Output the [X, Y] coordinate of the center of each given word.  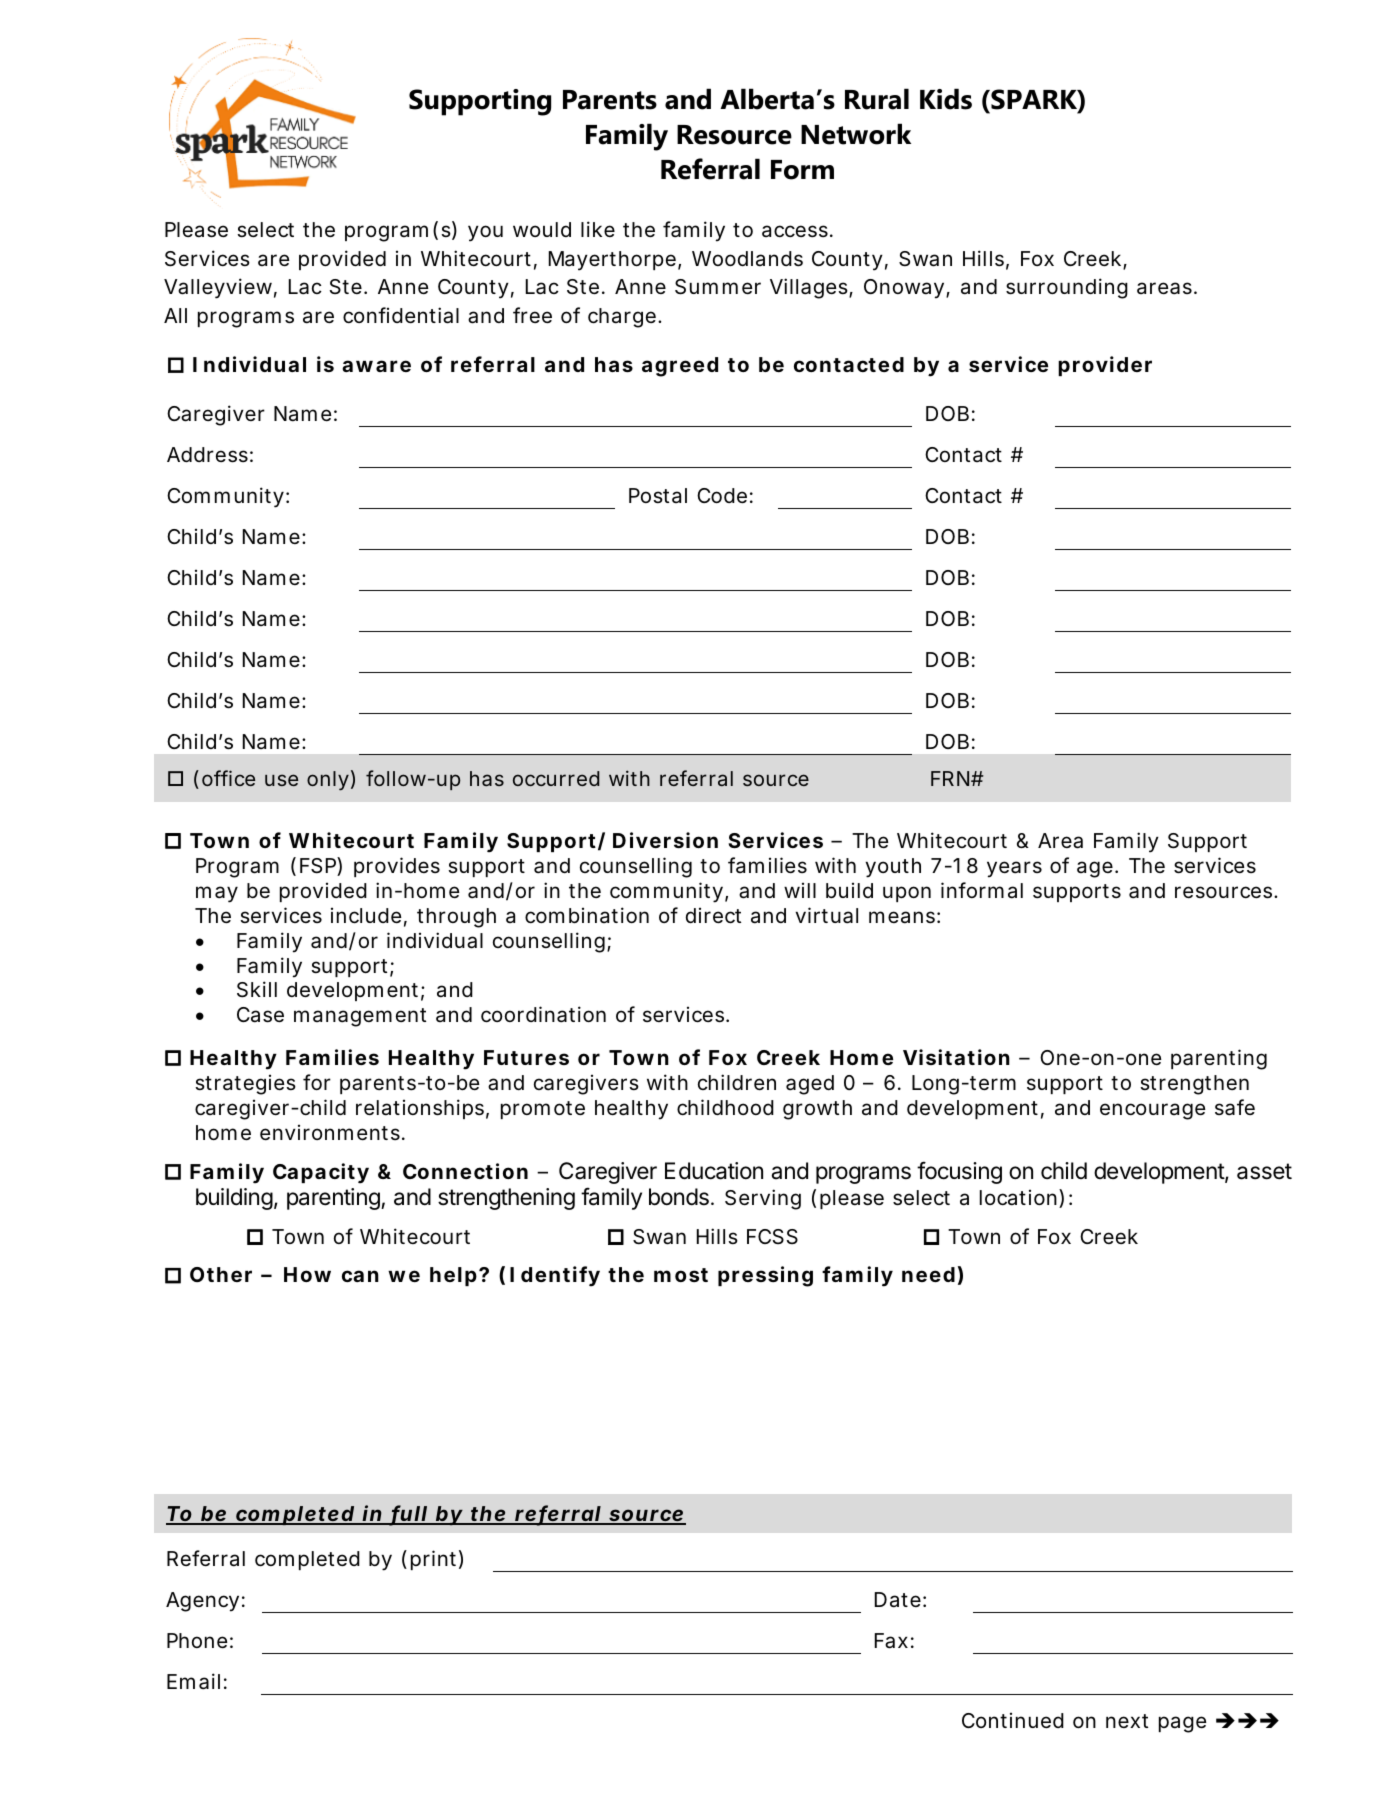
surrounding [1067, 288]
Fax [891, 1641]
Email [193, 1681]
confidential [401, 315]
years [1014, 869]
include [366, 915]
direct [713, 915]
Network [856, 134]
